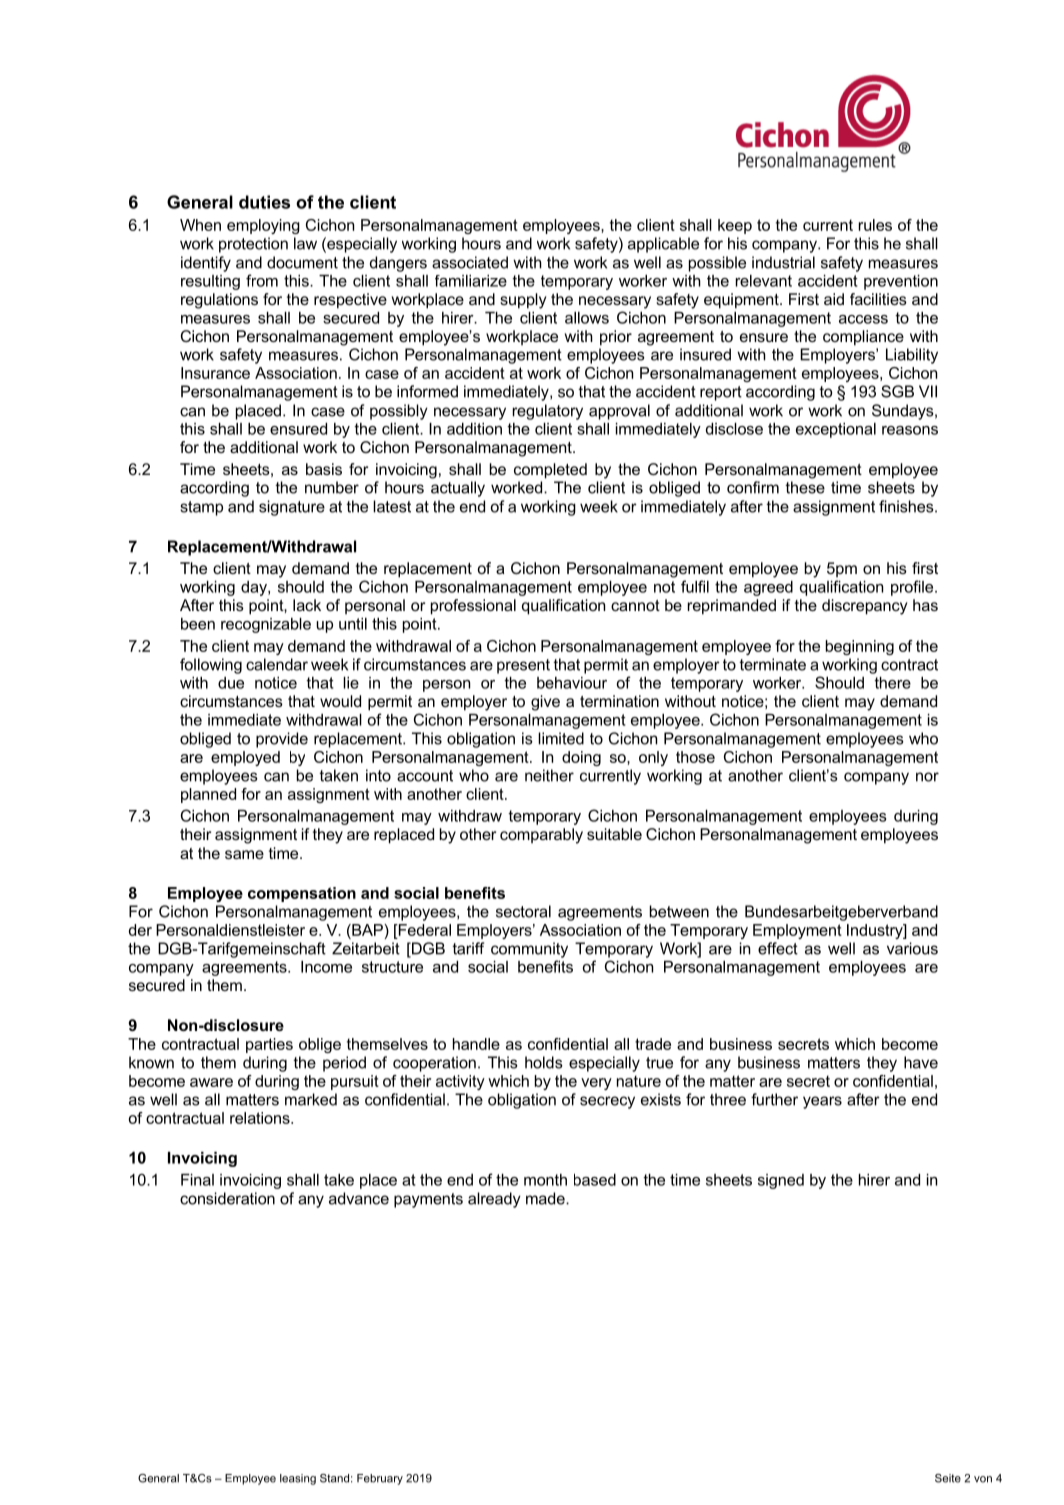  Describe the element at coordinates (927, 777) in the screenshot. I see `nor` at that location.
